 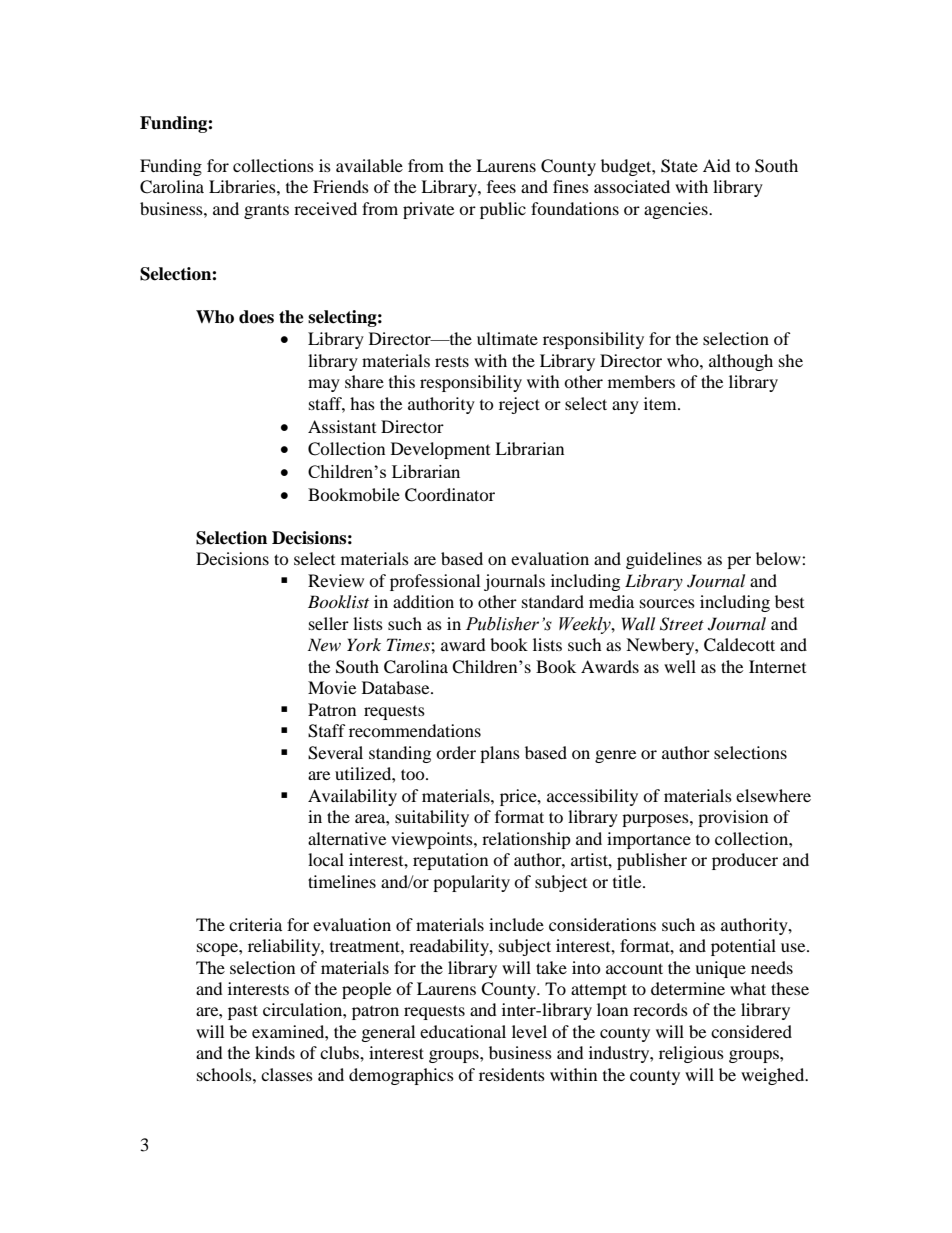 What do you see at coordinates (340, 1052) in the screenshot?
I see `clubs` at bounding box center [340, 1052].
